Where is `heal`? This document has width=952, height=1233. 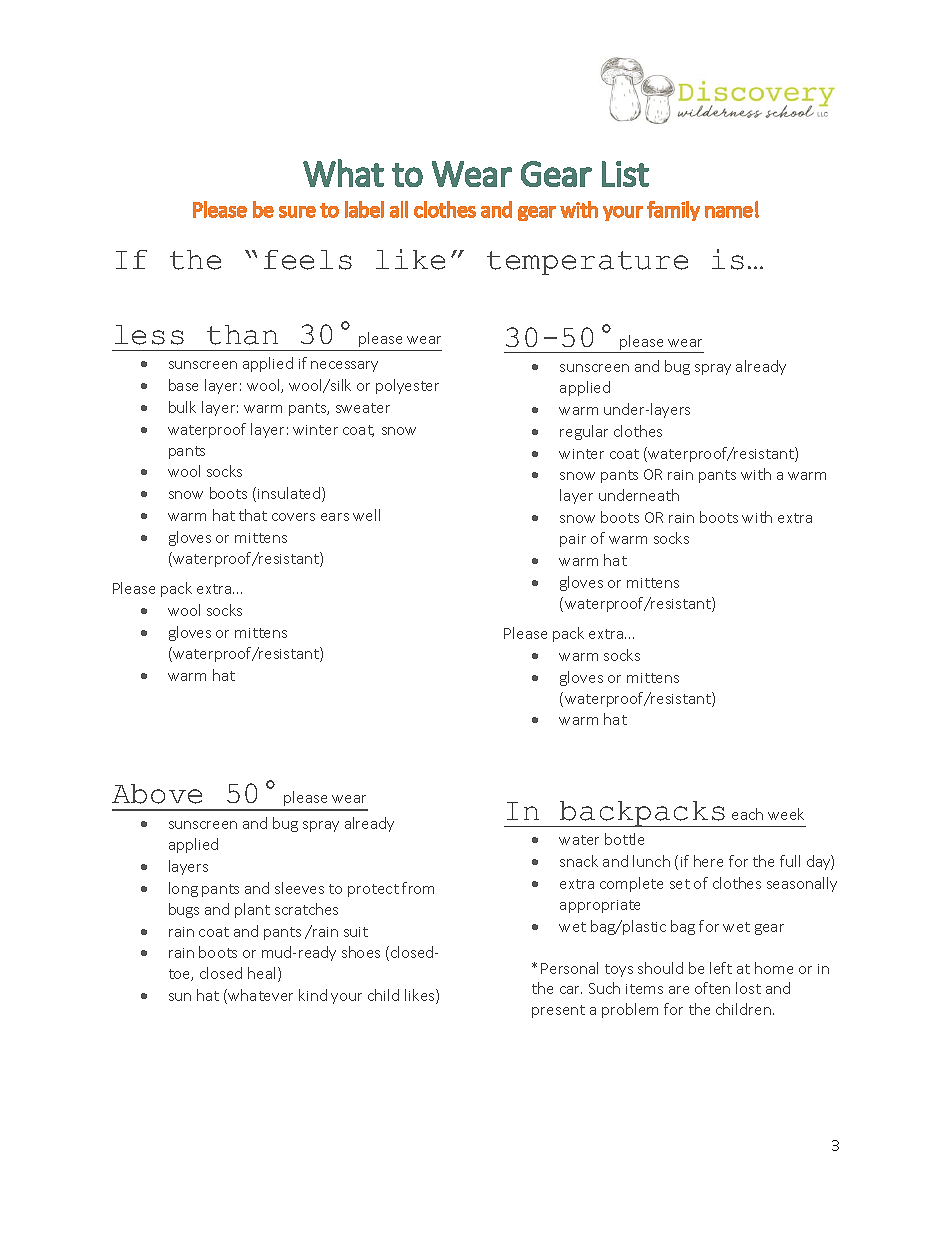
heal is located at coordinates (263, 974).
